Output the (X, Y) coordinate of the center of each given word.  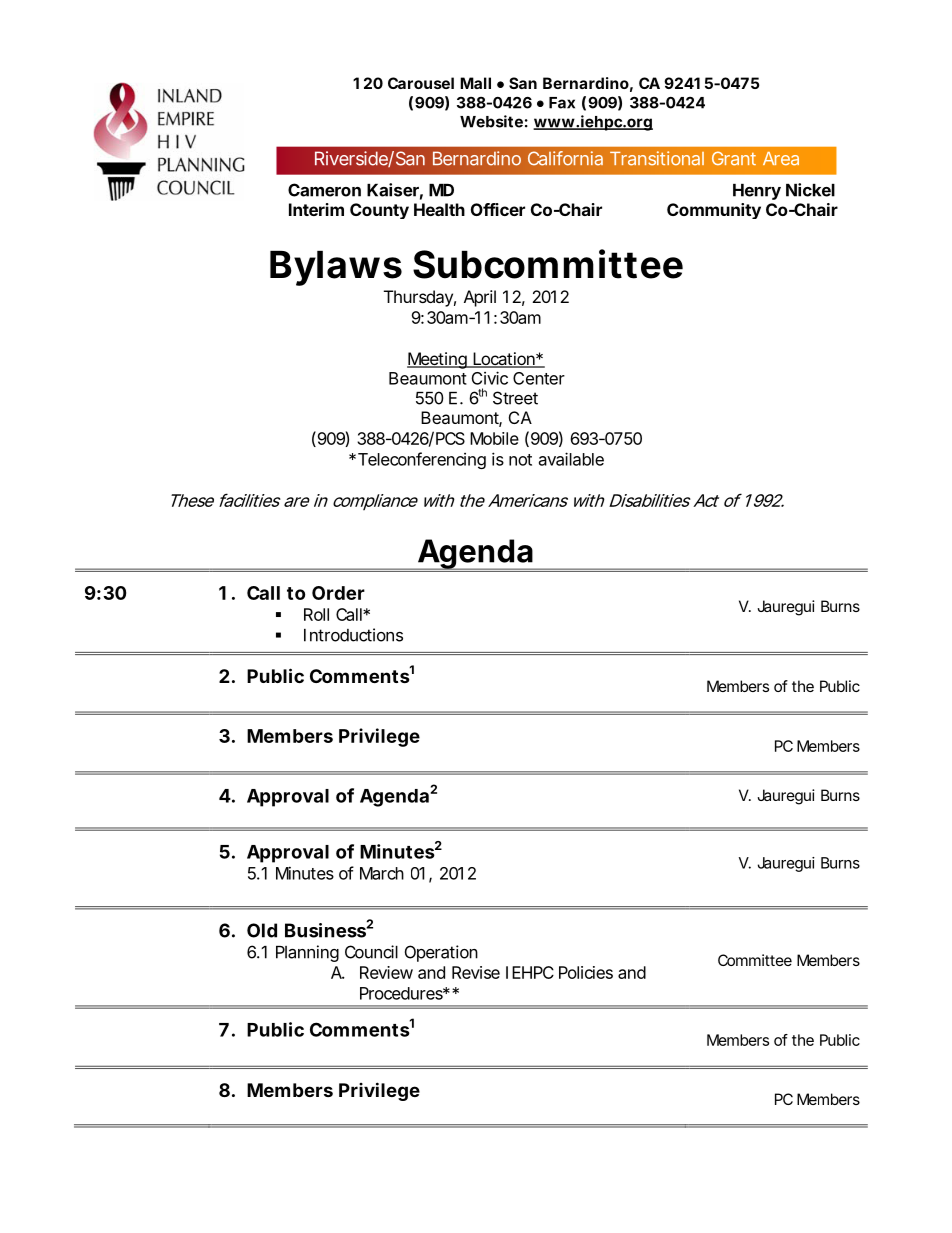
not (520, 460)
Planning (307, 953)
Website (491, 121)
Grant (734, 158)
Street (515, 398)
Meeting (437, 360)
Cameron (324, 190)
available (571, 459)
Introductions (353, 635)
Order (338, 593)
